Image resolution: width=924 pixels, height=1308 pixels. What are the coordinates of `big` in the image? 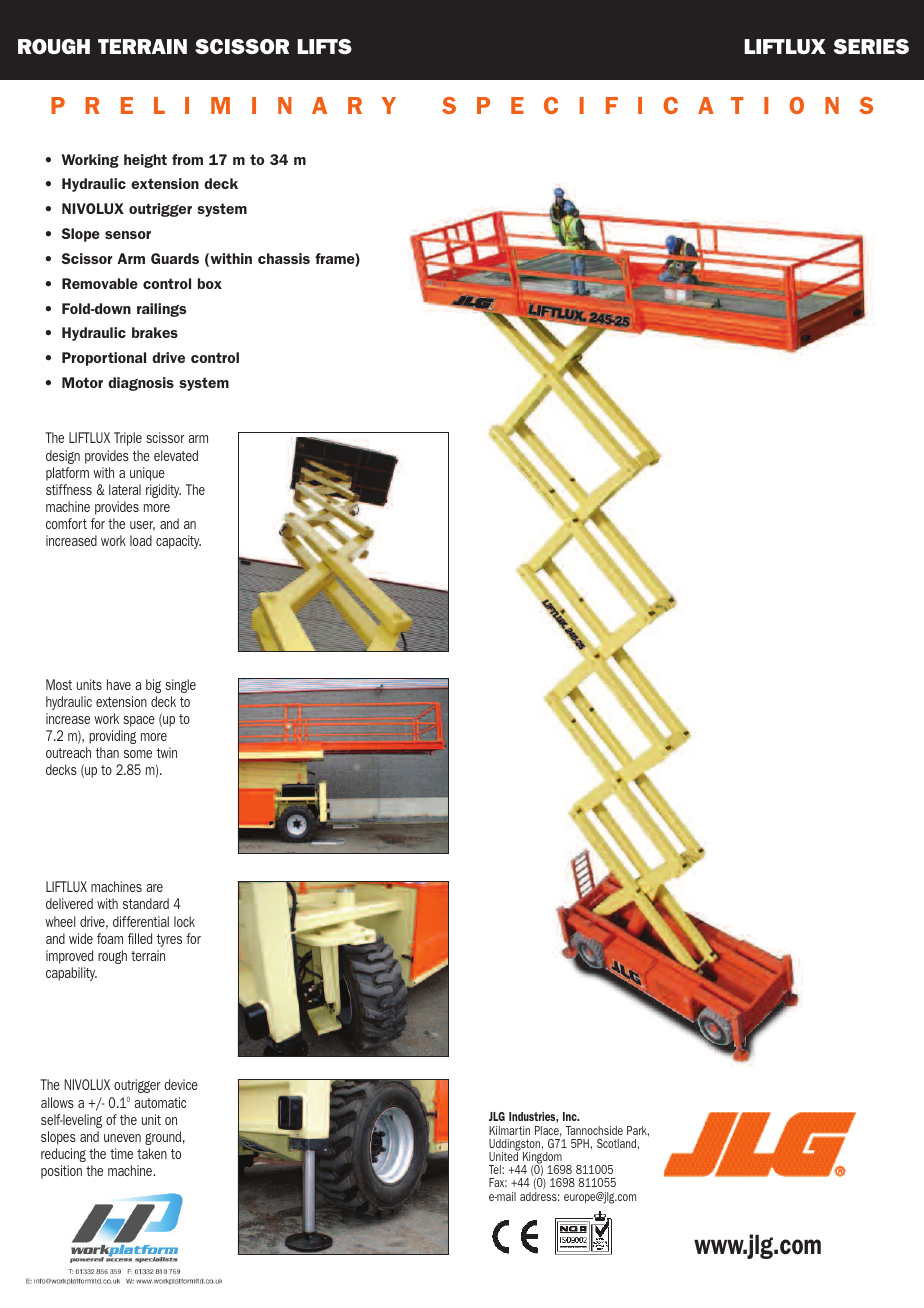 It's located at (153, 686).
